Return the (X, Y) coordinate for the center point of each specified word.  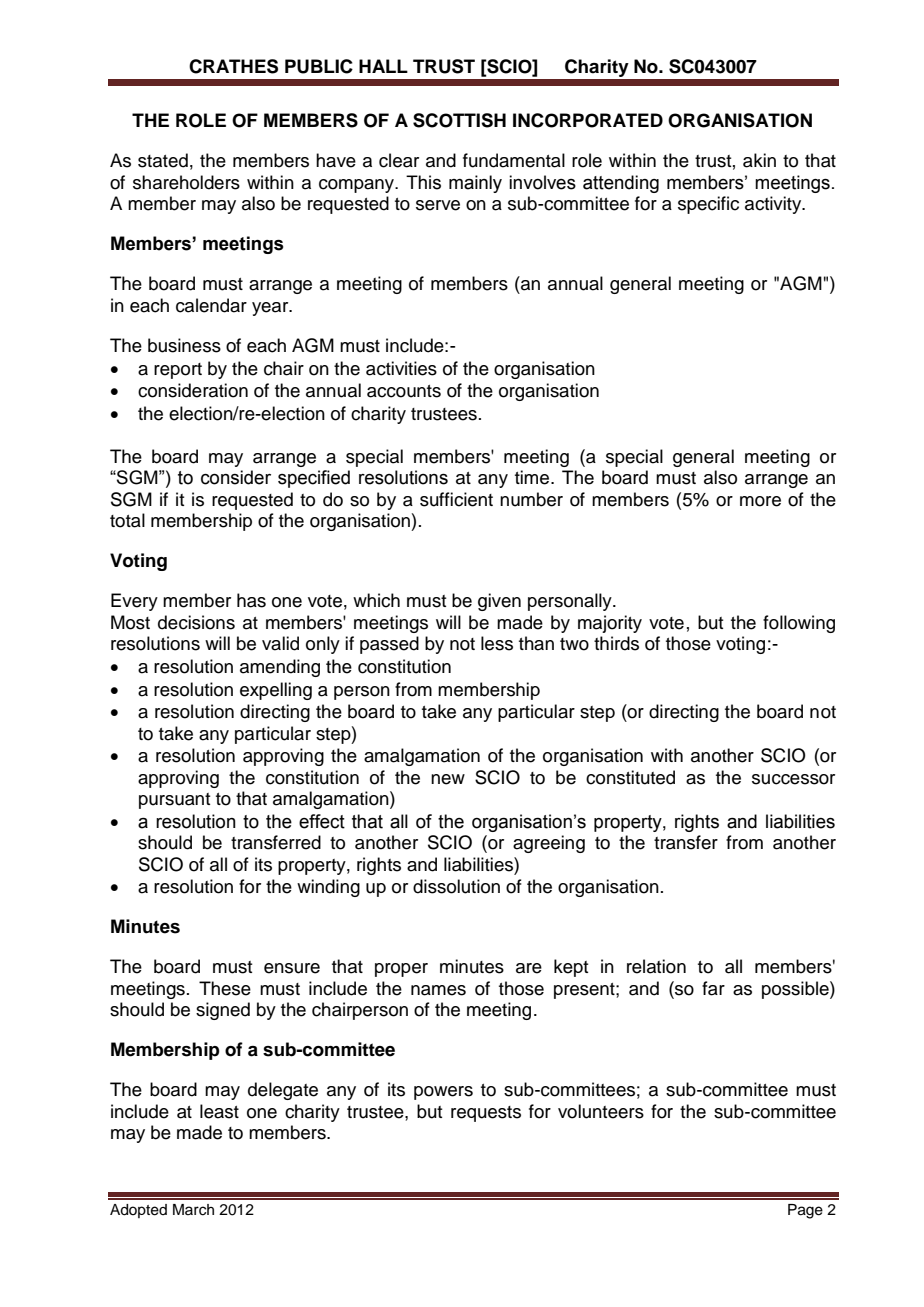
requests (486, 1114)
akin (759, 160)
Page (805, 1211)
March (193, 1210)
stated (163, 160)
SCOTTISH (459, 120)
